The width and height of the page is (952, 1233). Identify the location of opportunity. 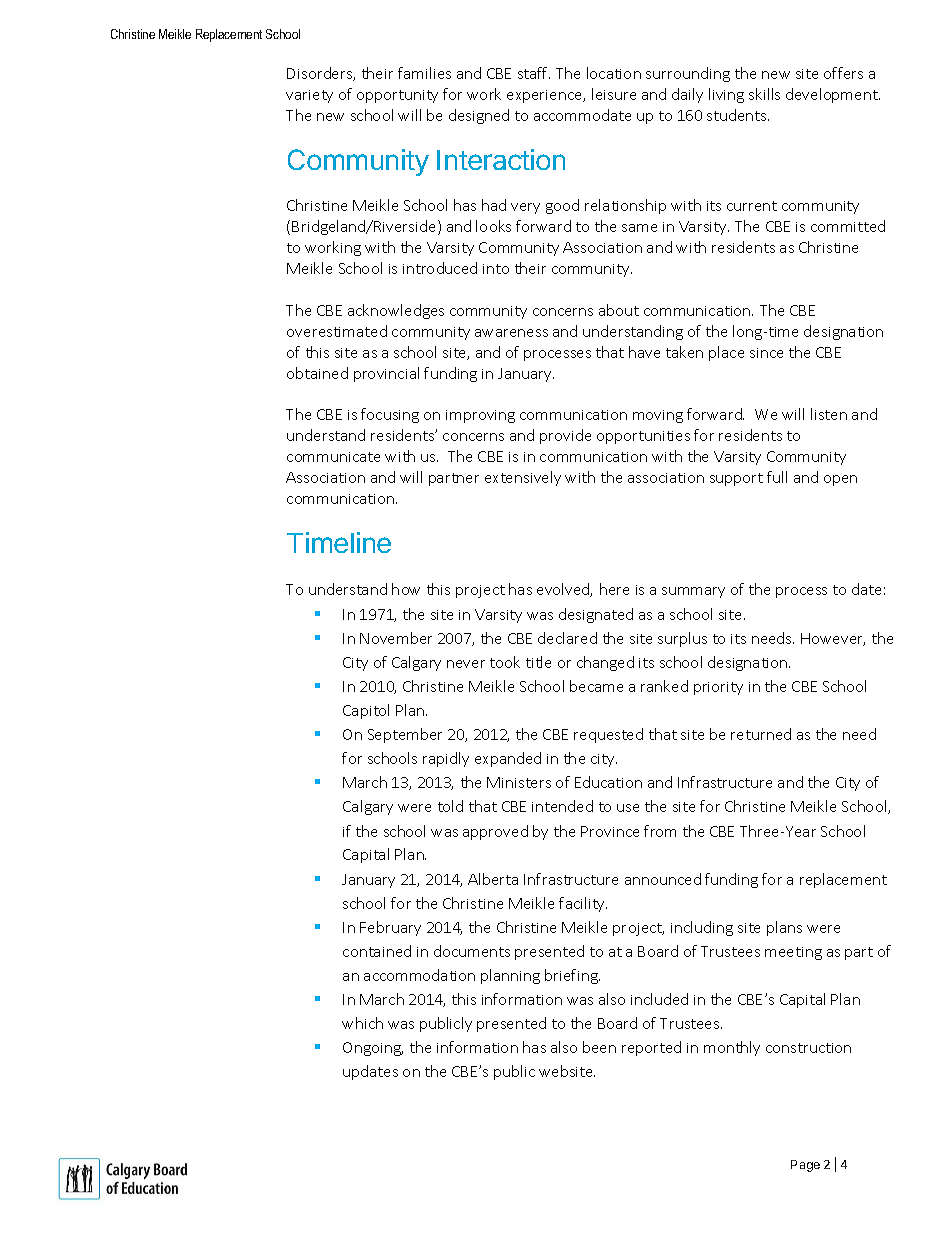
(397, 96).
